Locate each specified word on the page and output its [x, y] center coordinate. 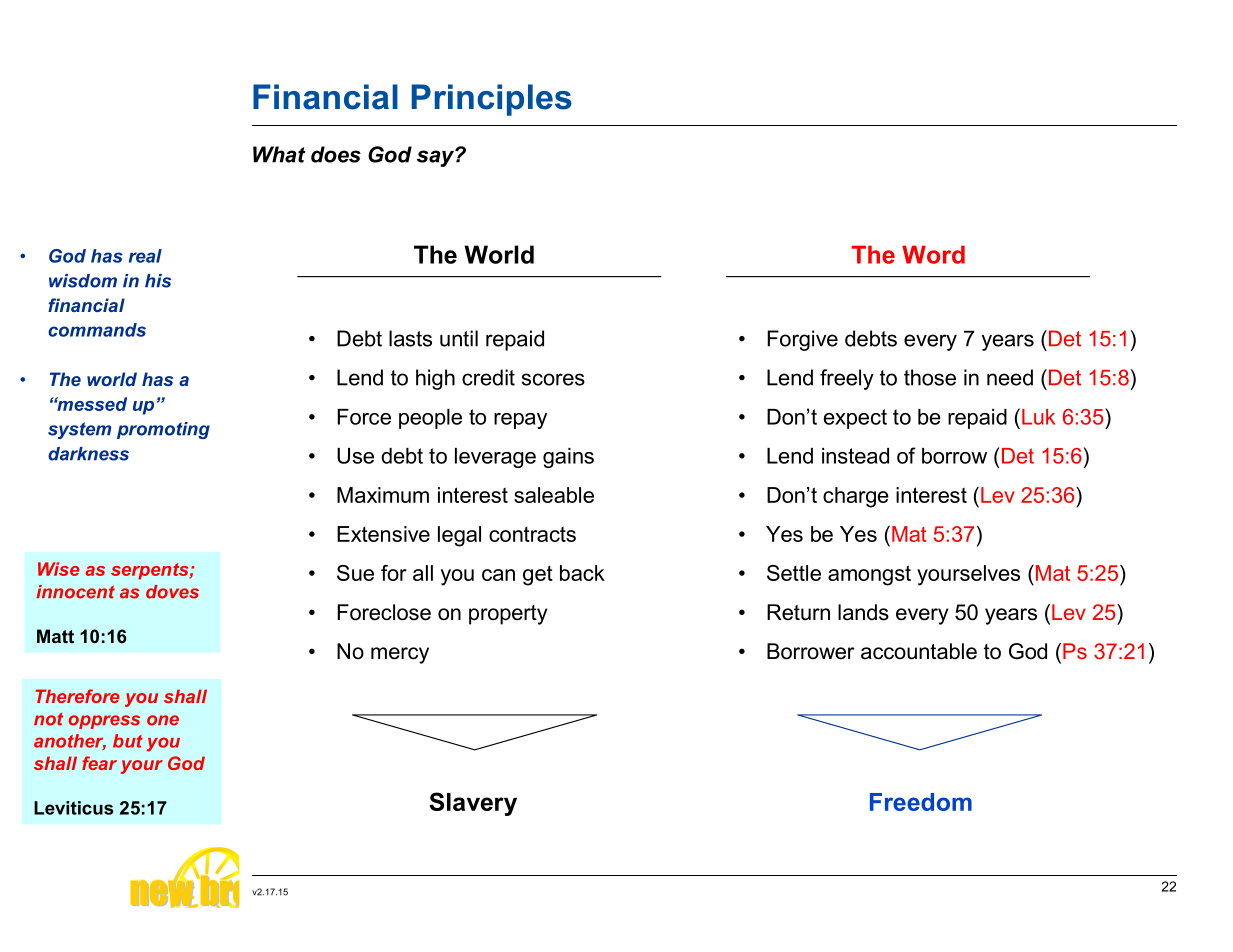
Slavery [473, 804]
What [279, 154]
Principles [492, 100]
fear [99, 763]
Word [933, 254]
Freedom [921, 802]
